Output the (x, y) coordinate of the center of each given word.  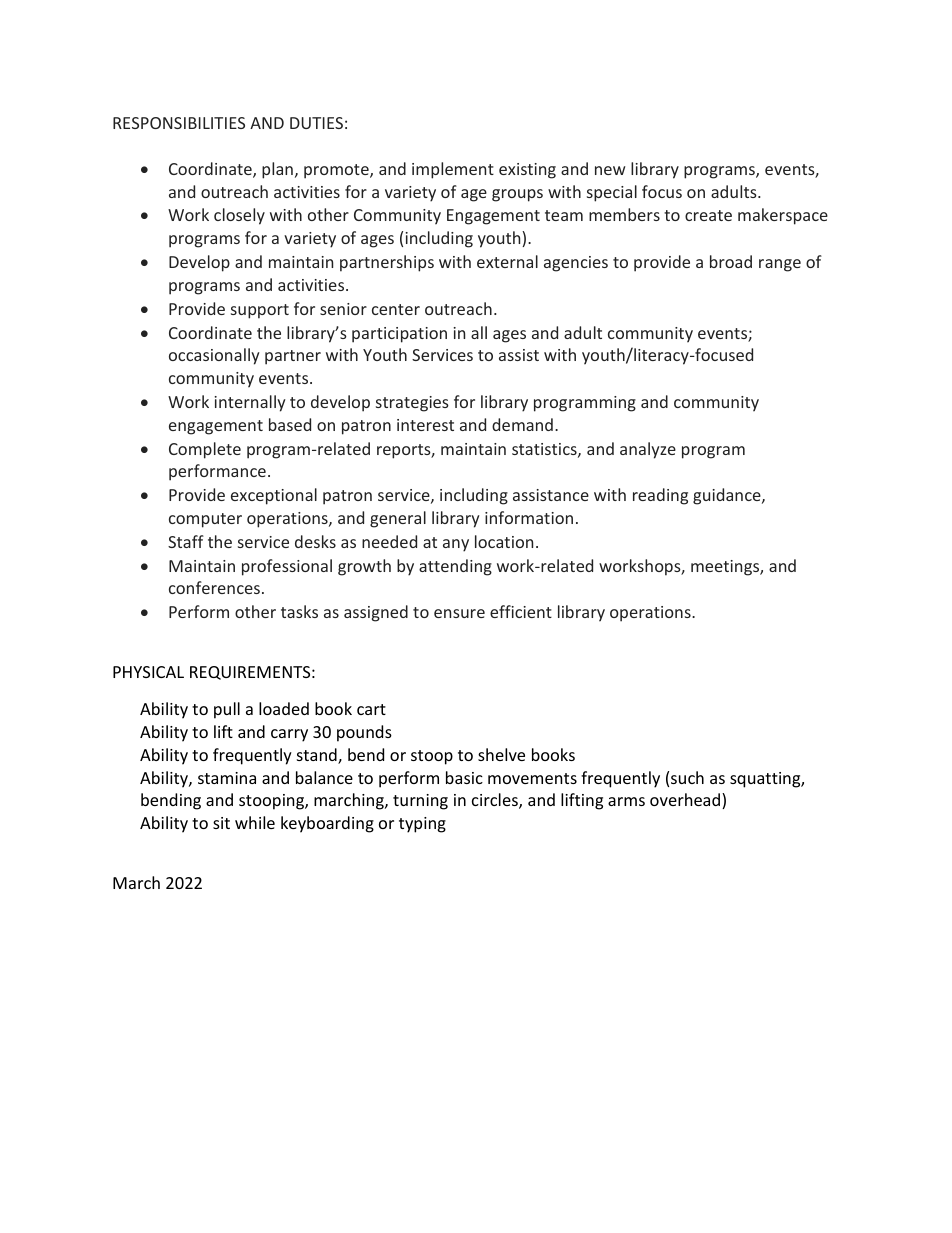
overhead (686, 801)
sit (221, 823)
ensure (459, 613)
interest (425, 425)
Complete (205, 450)
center (396, 309)
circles (496, 801)
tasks (299, 611)
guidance (728, 496)
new (610, 170)
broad (731, 261)
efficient (521, 611)
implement (453, 170)
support (260, 311)
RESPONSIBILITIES (179, 123)
